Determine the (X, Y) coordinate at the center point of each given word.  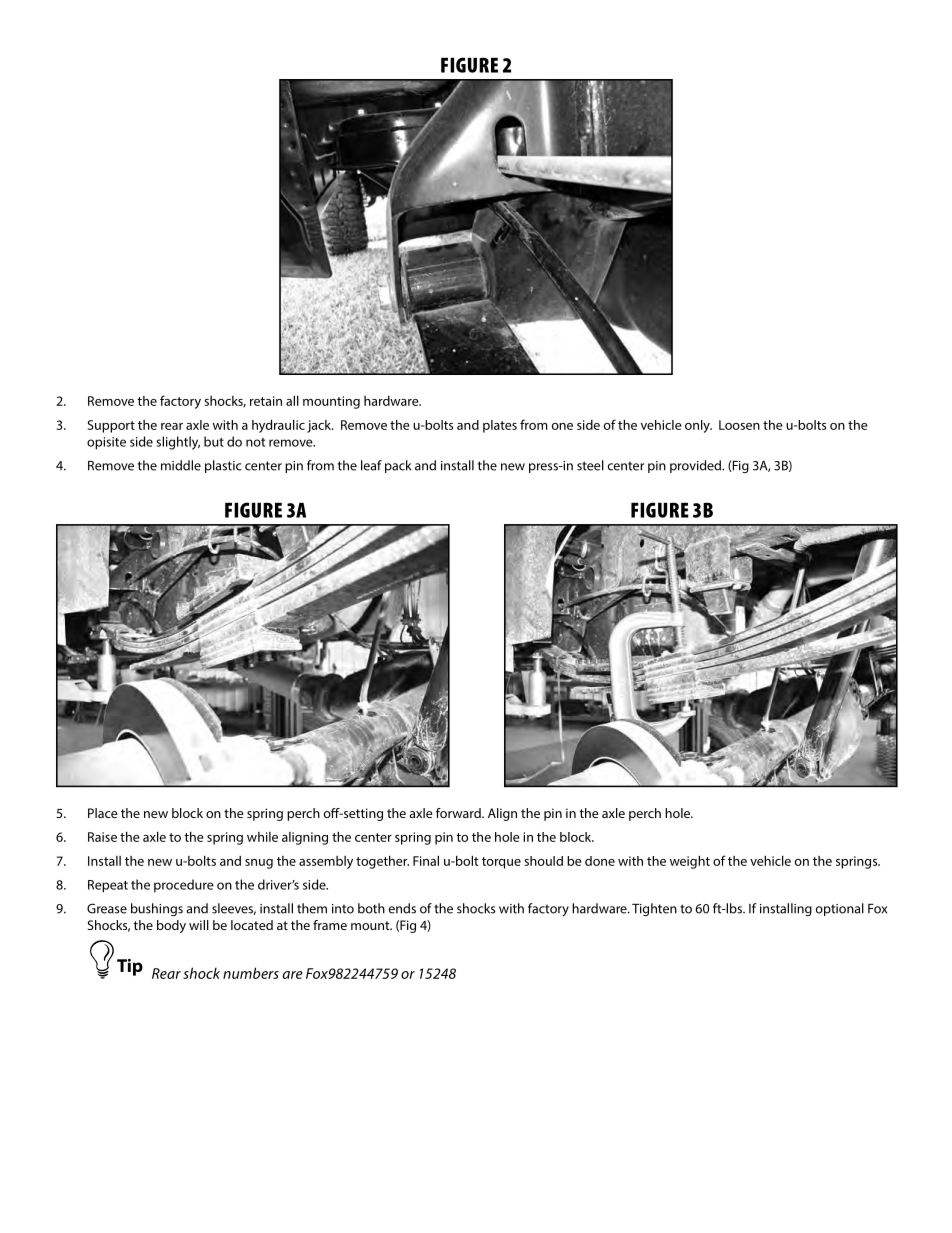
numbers (251, 973)
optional (840, 909)
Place (103, 813)
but (214, 441)
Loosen (739, 425)
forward (459, 813)
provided (696, 466)
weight (690, 862)
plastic (223, 466)
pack (398, 466)
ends (402, 908)
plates (500, 426)
